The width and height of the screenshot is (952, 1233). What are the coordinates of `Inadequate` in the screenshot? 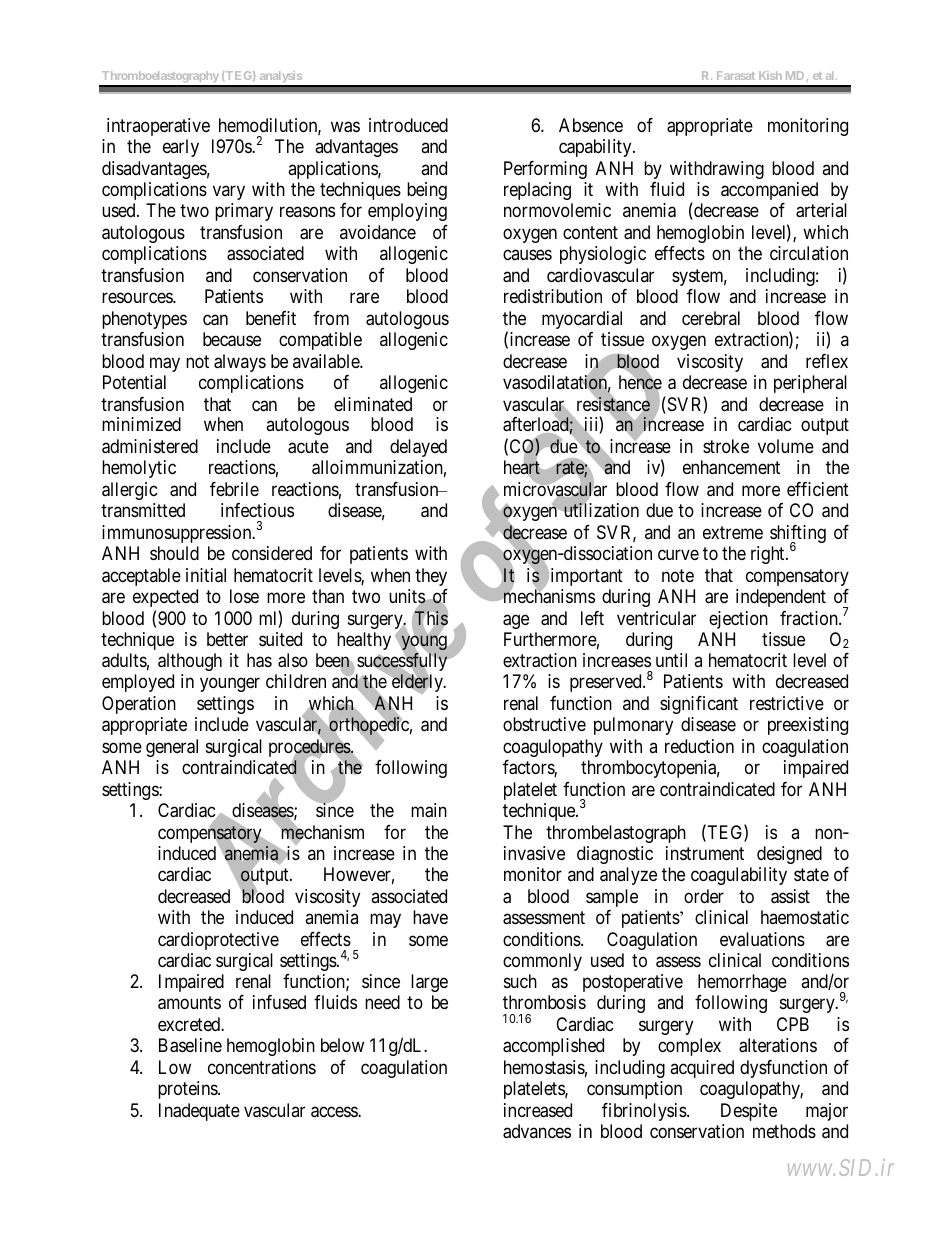 It's located at (199, 1112).
